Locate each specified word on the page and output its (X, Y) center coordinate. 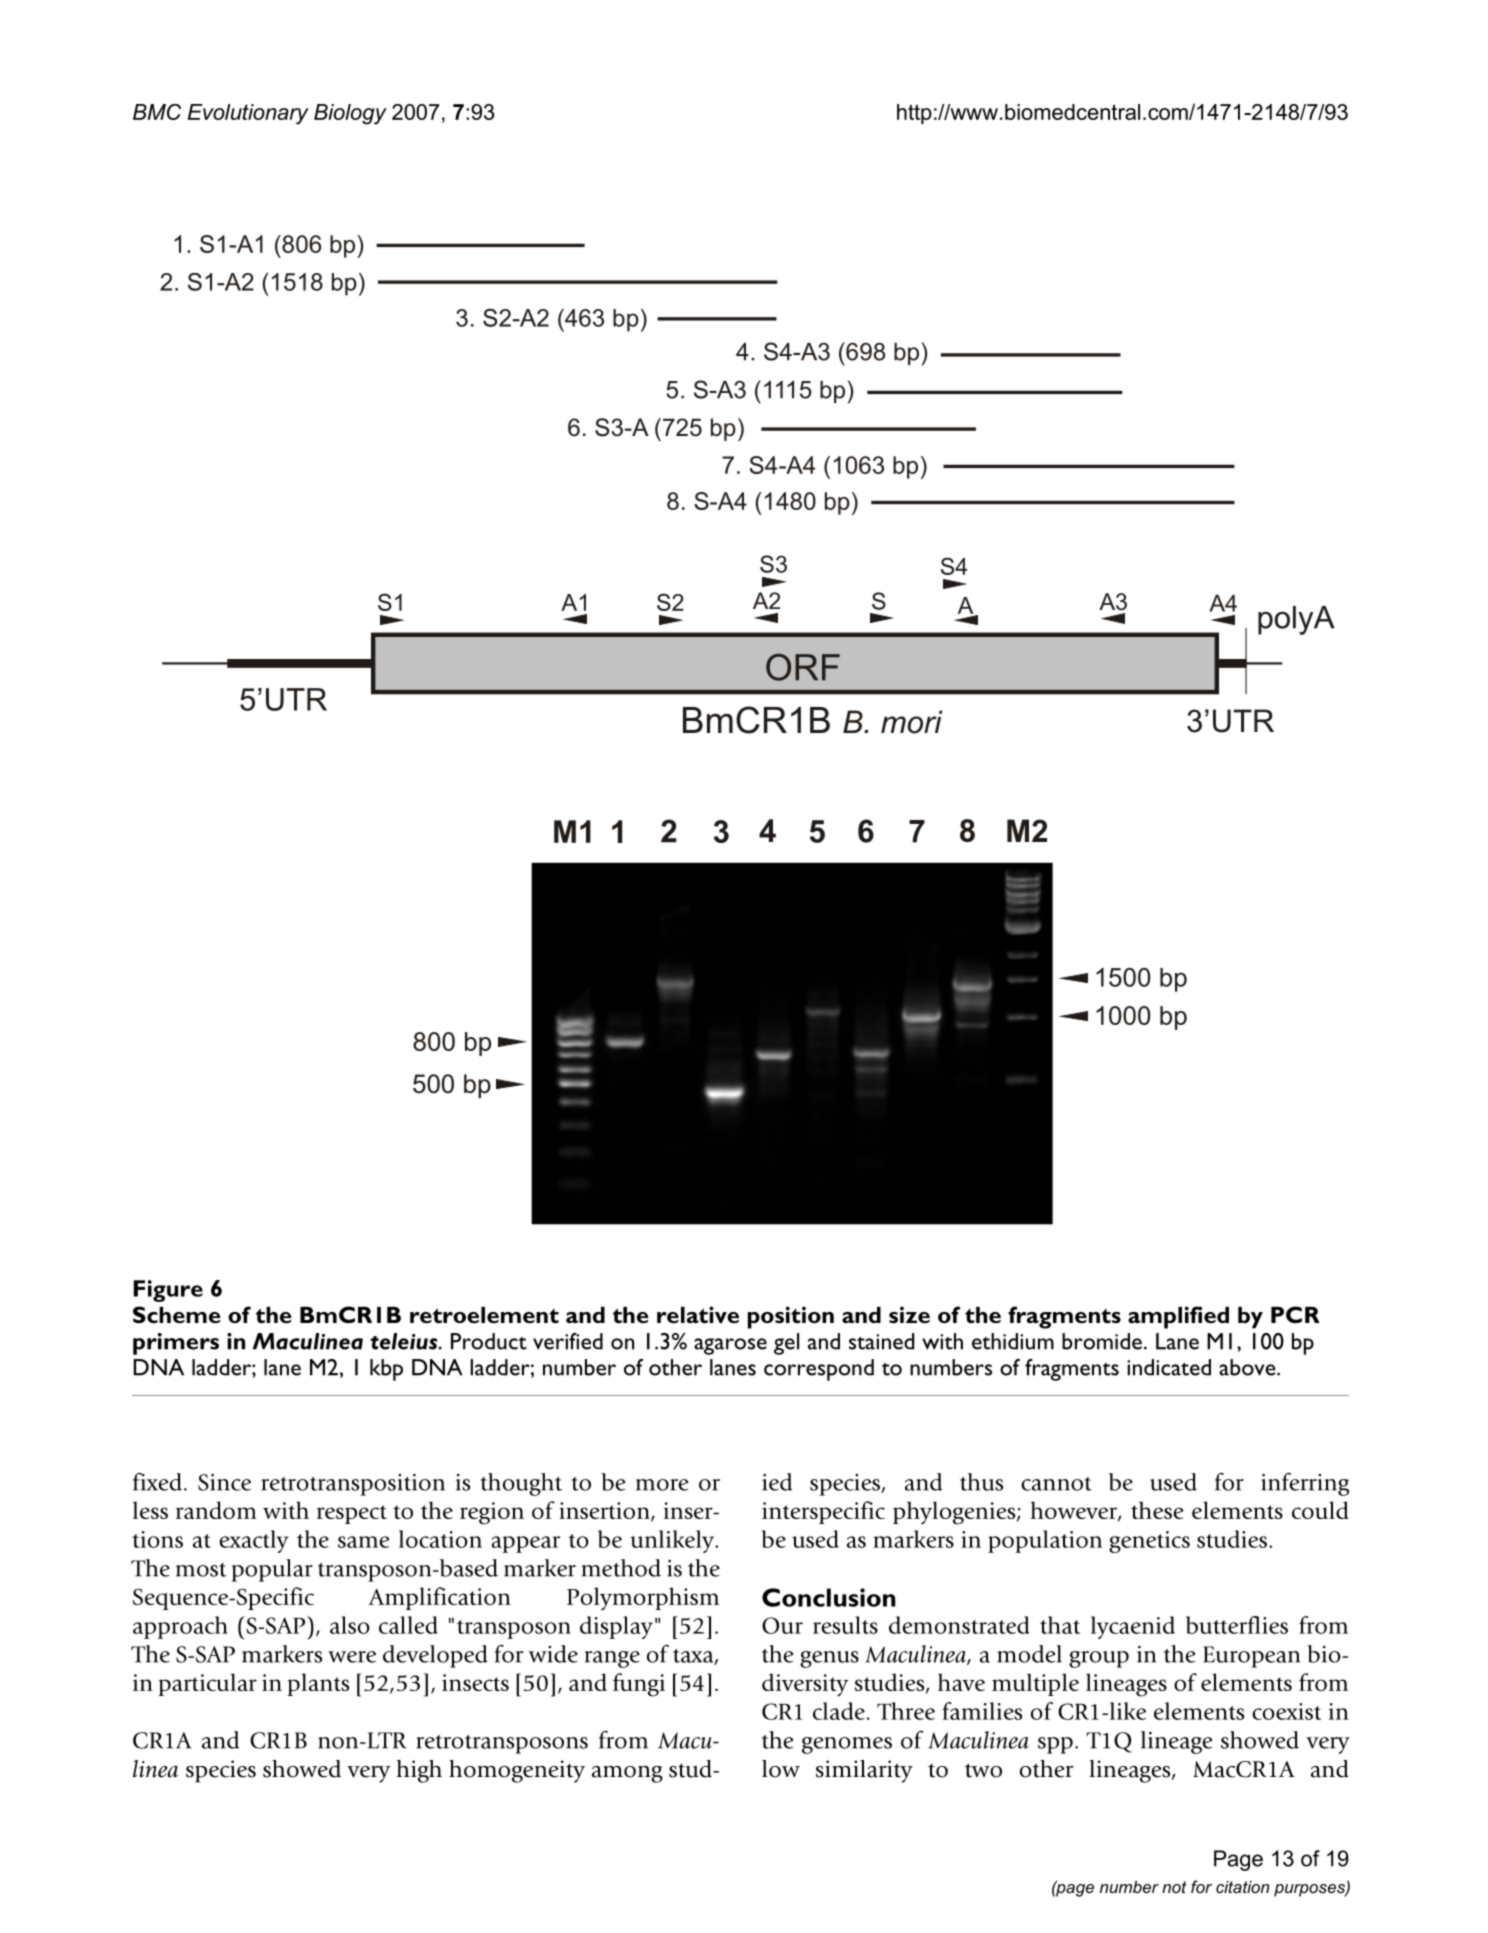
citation (1242, 1887)
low (781, 1769)
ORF (803, 667)
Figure (168, 1291)
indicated (1169, 1367)
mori (911, 722)
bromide (1102, 1341)
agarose (730, 1346)
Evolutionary (248, 114)
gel (786, 1344)
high (419, 1771)
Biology (350, 114)
